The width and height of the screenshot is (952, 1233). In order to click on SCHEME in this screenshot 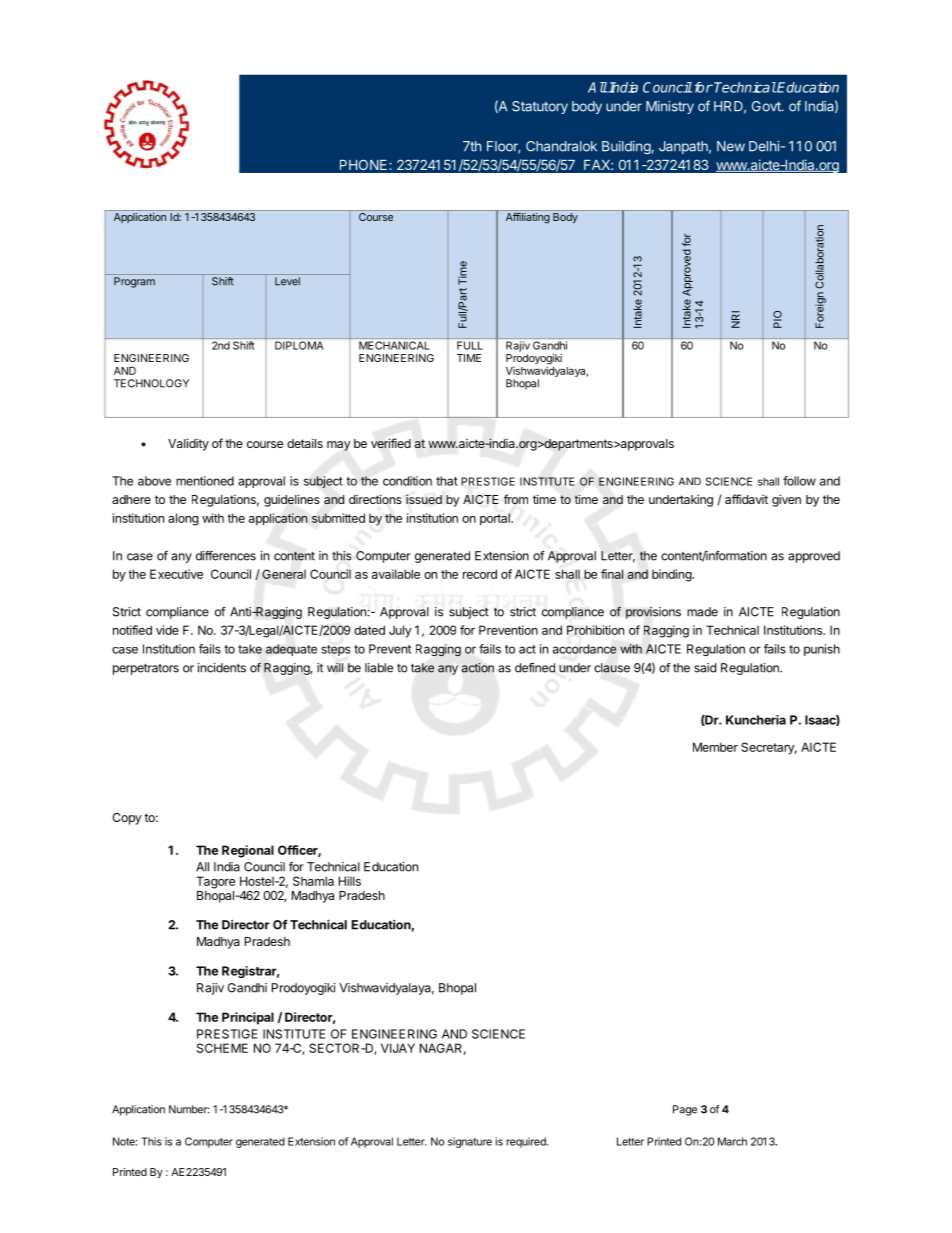, I will do `click(222, 1048)`.
